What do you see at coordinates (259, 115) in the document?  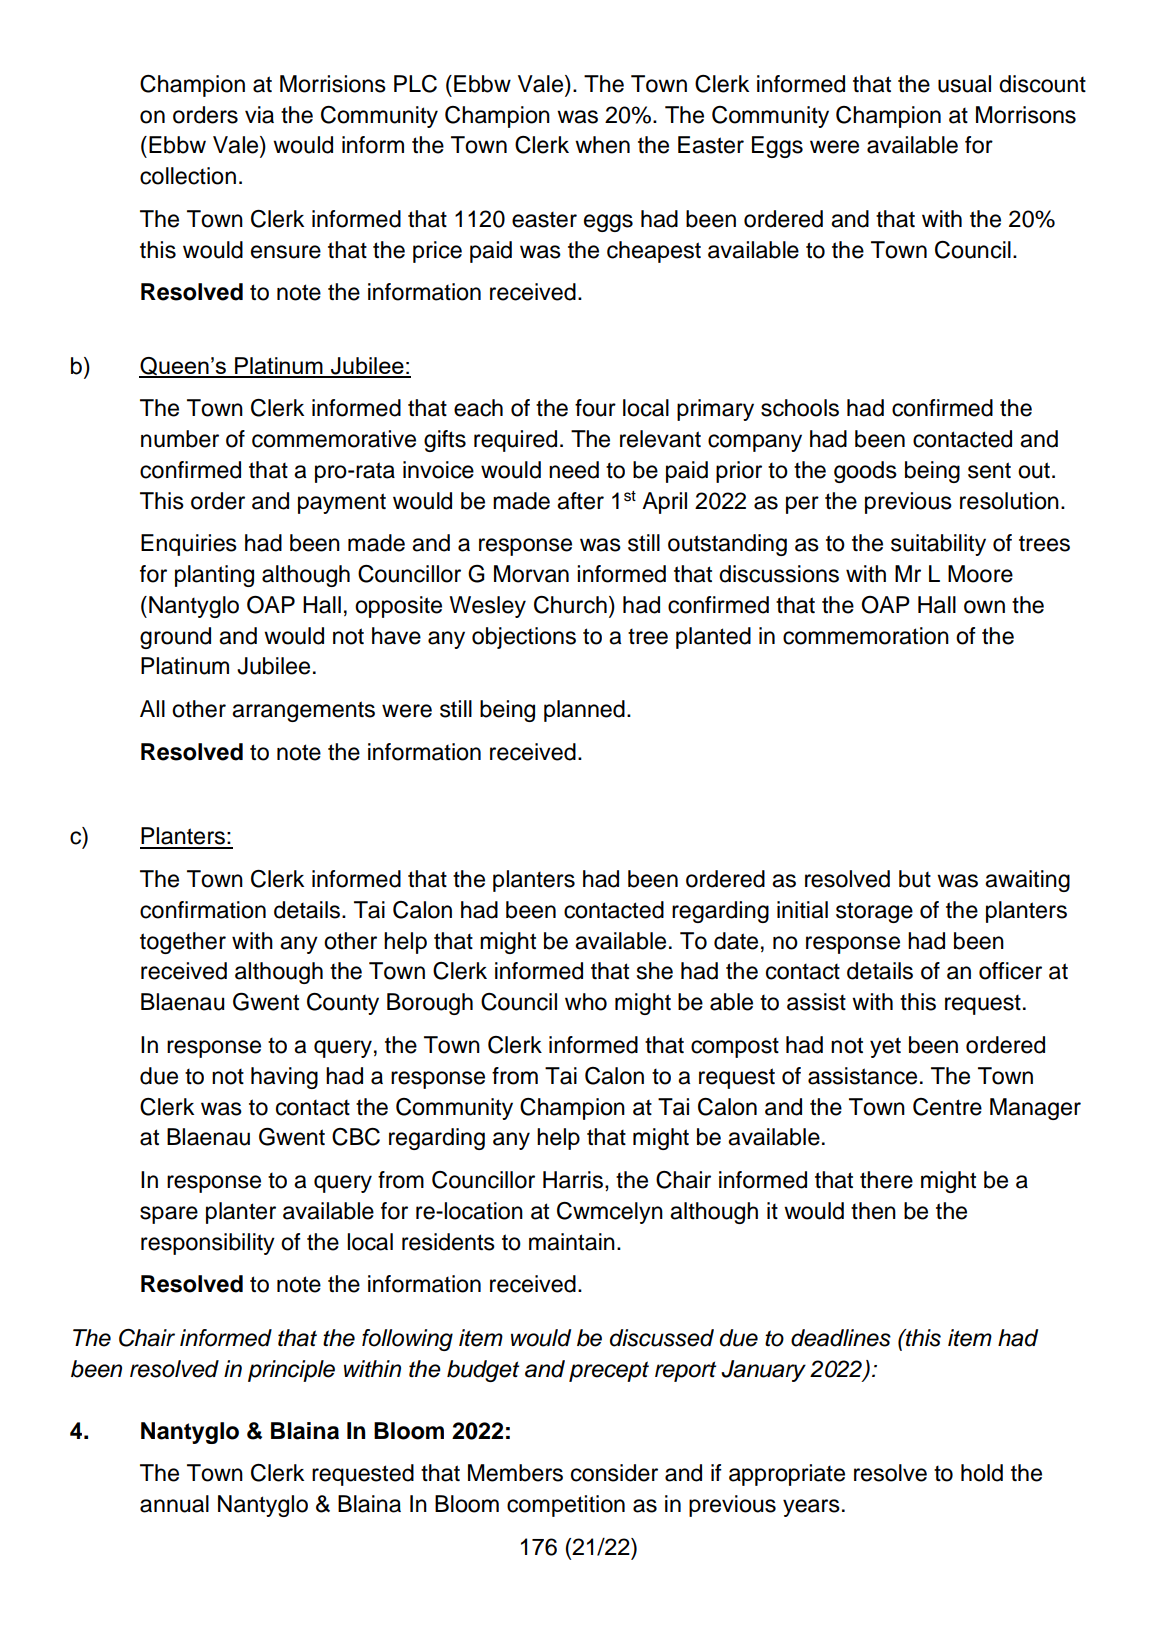 I see `via` at bounding box center [259, 115].
